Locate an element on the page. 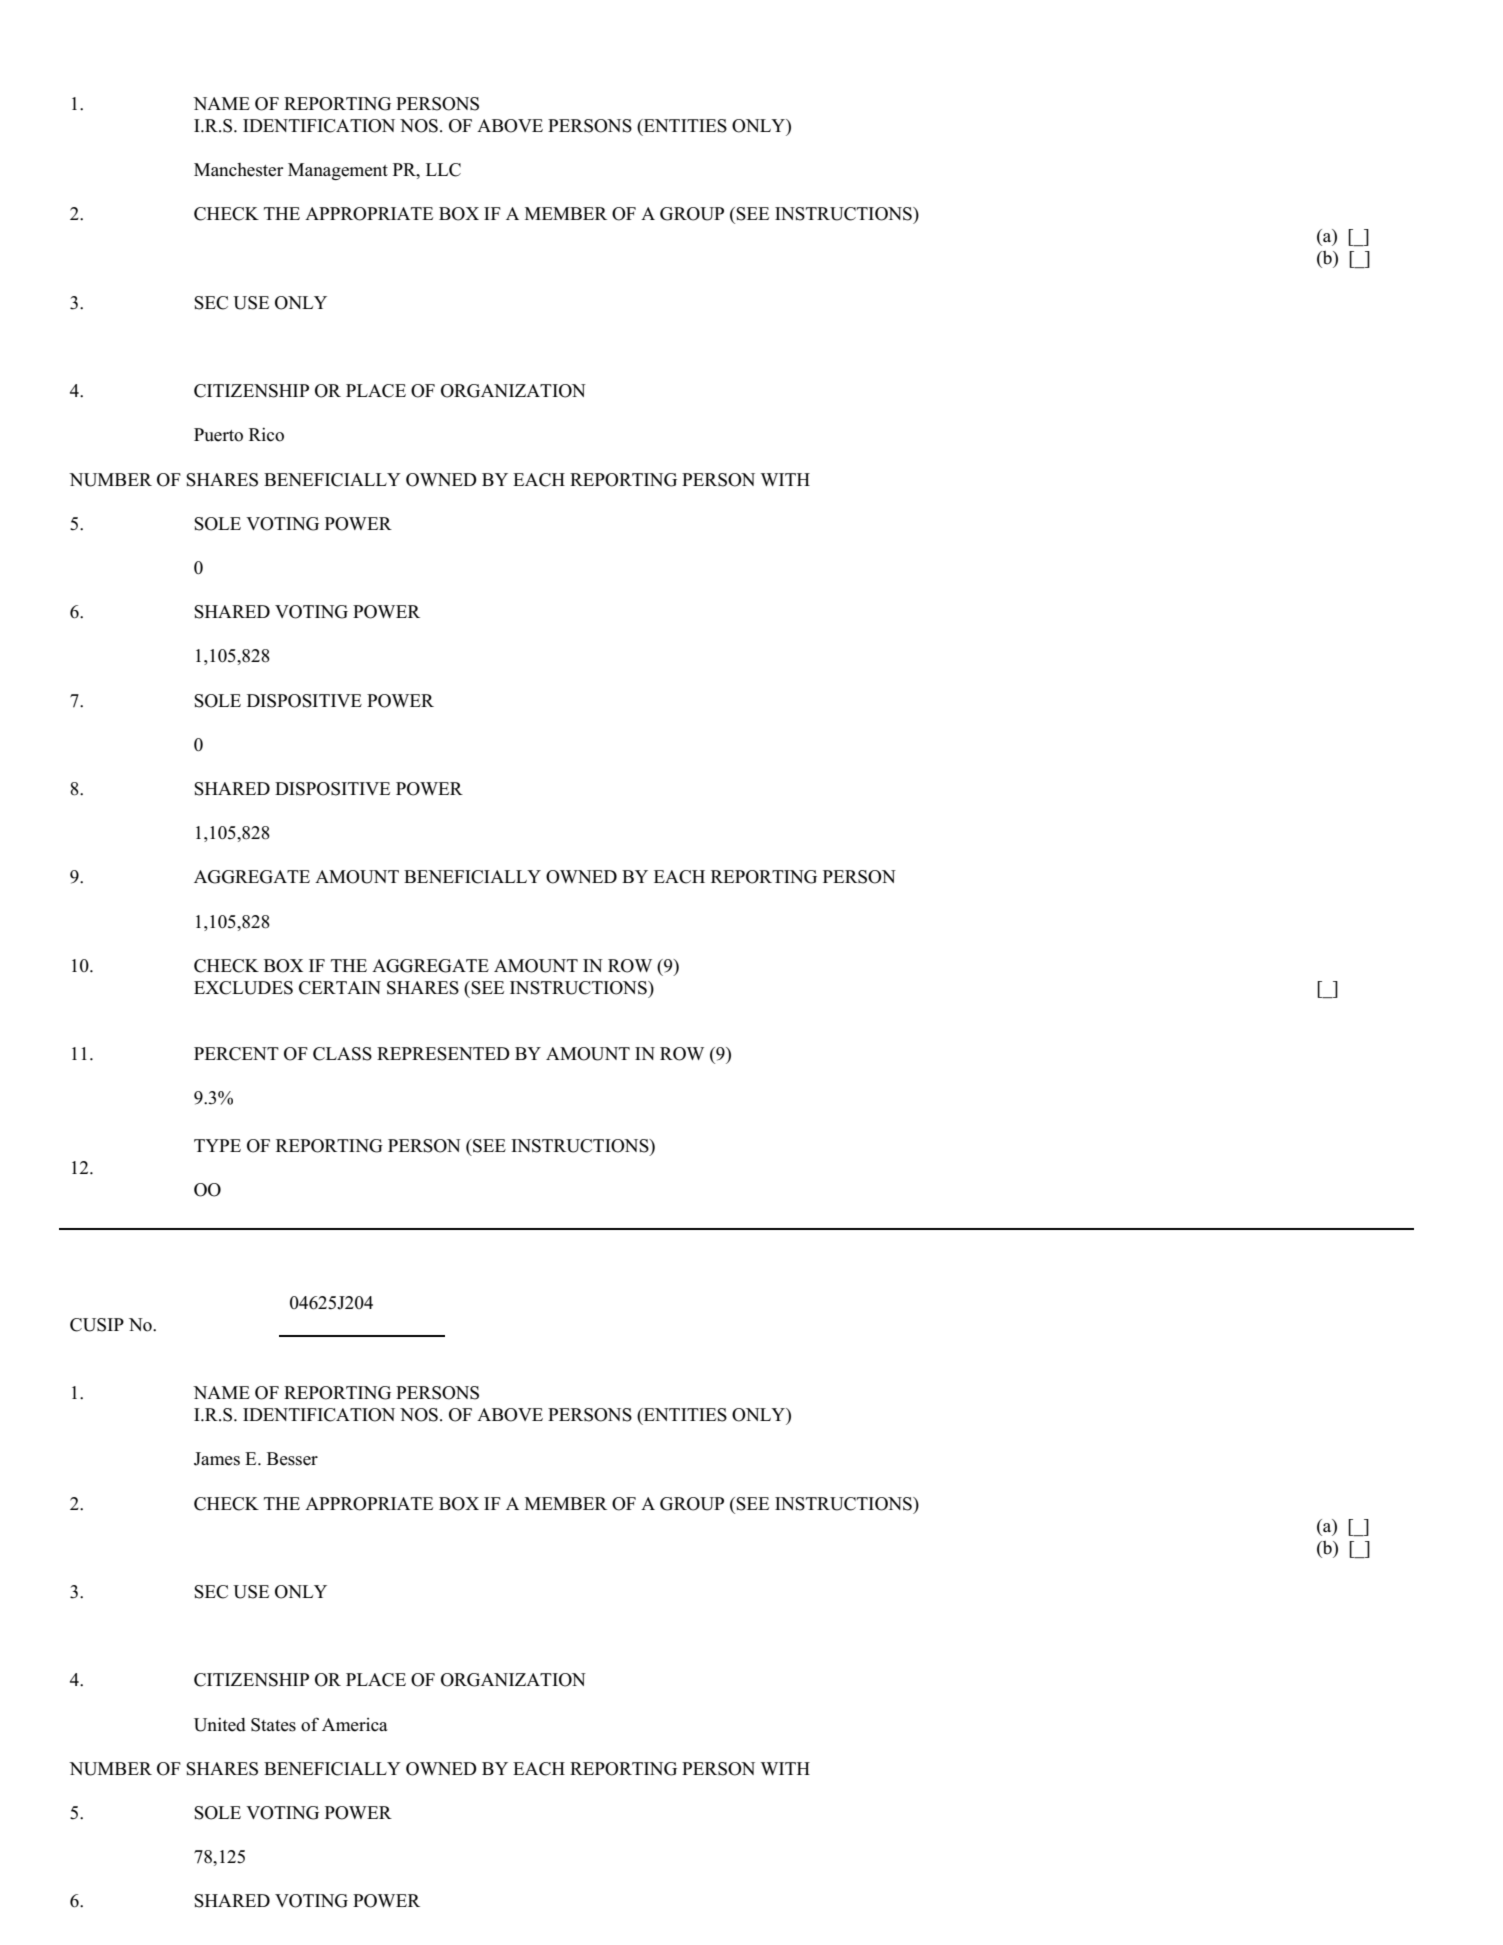  James is located at coordinates (217, 1459).
